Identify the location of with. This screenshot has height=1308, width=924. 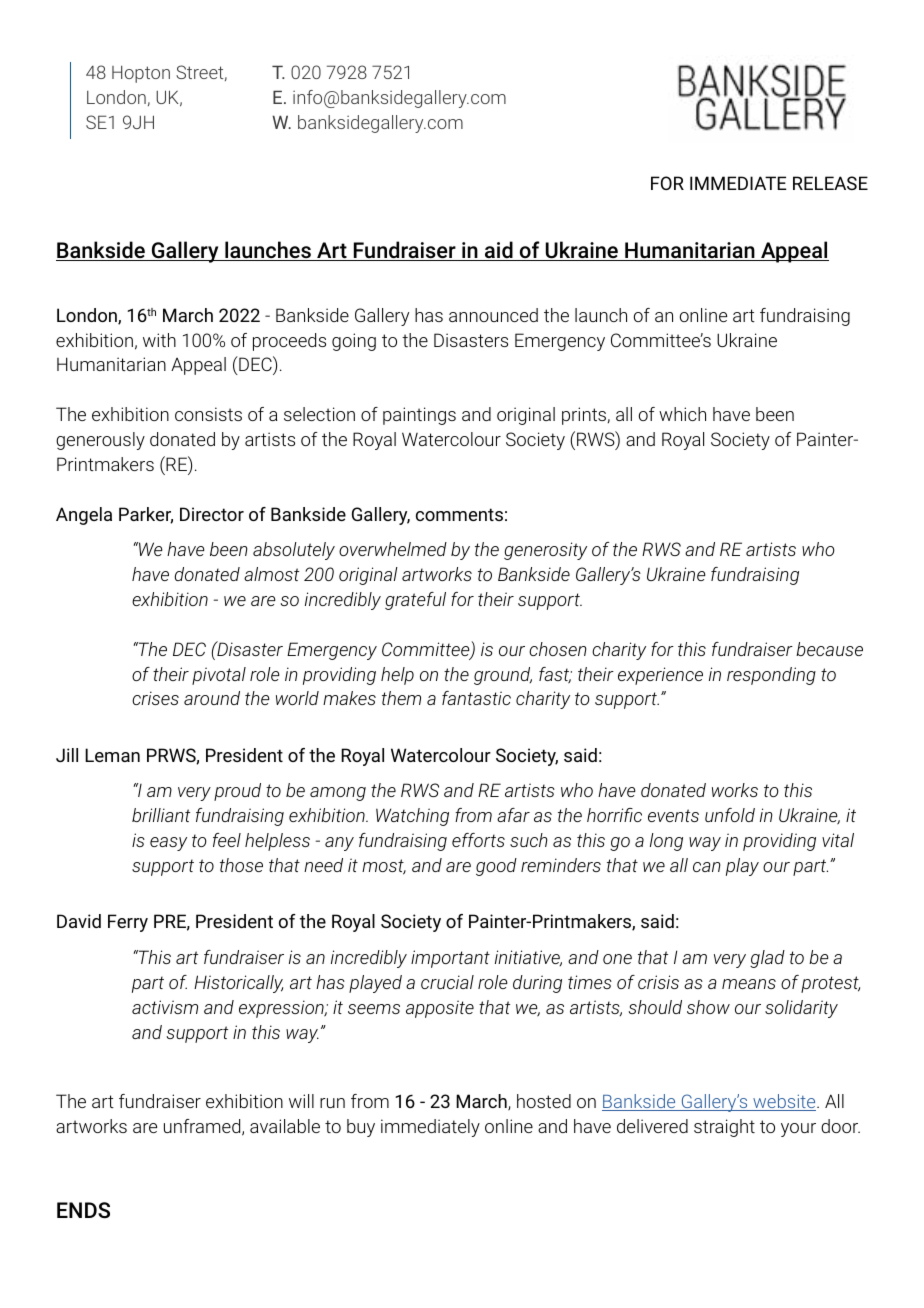
(159, 340).
